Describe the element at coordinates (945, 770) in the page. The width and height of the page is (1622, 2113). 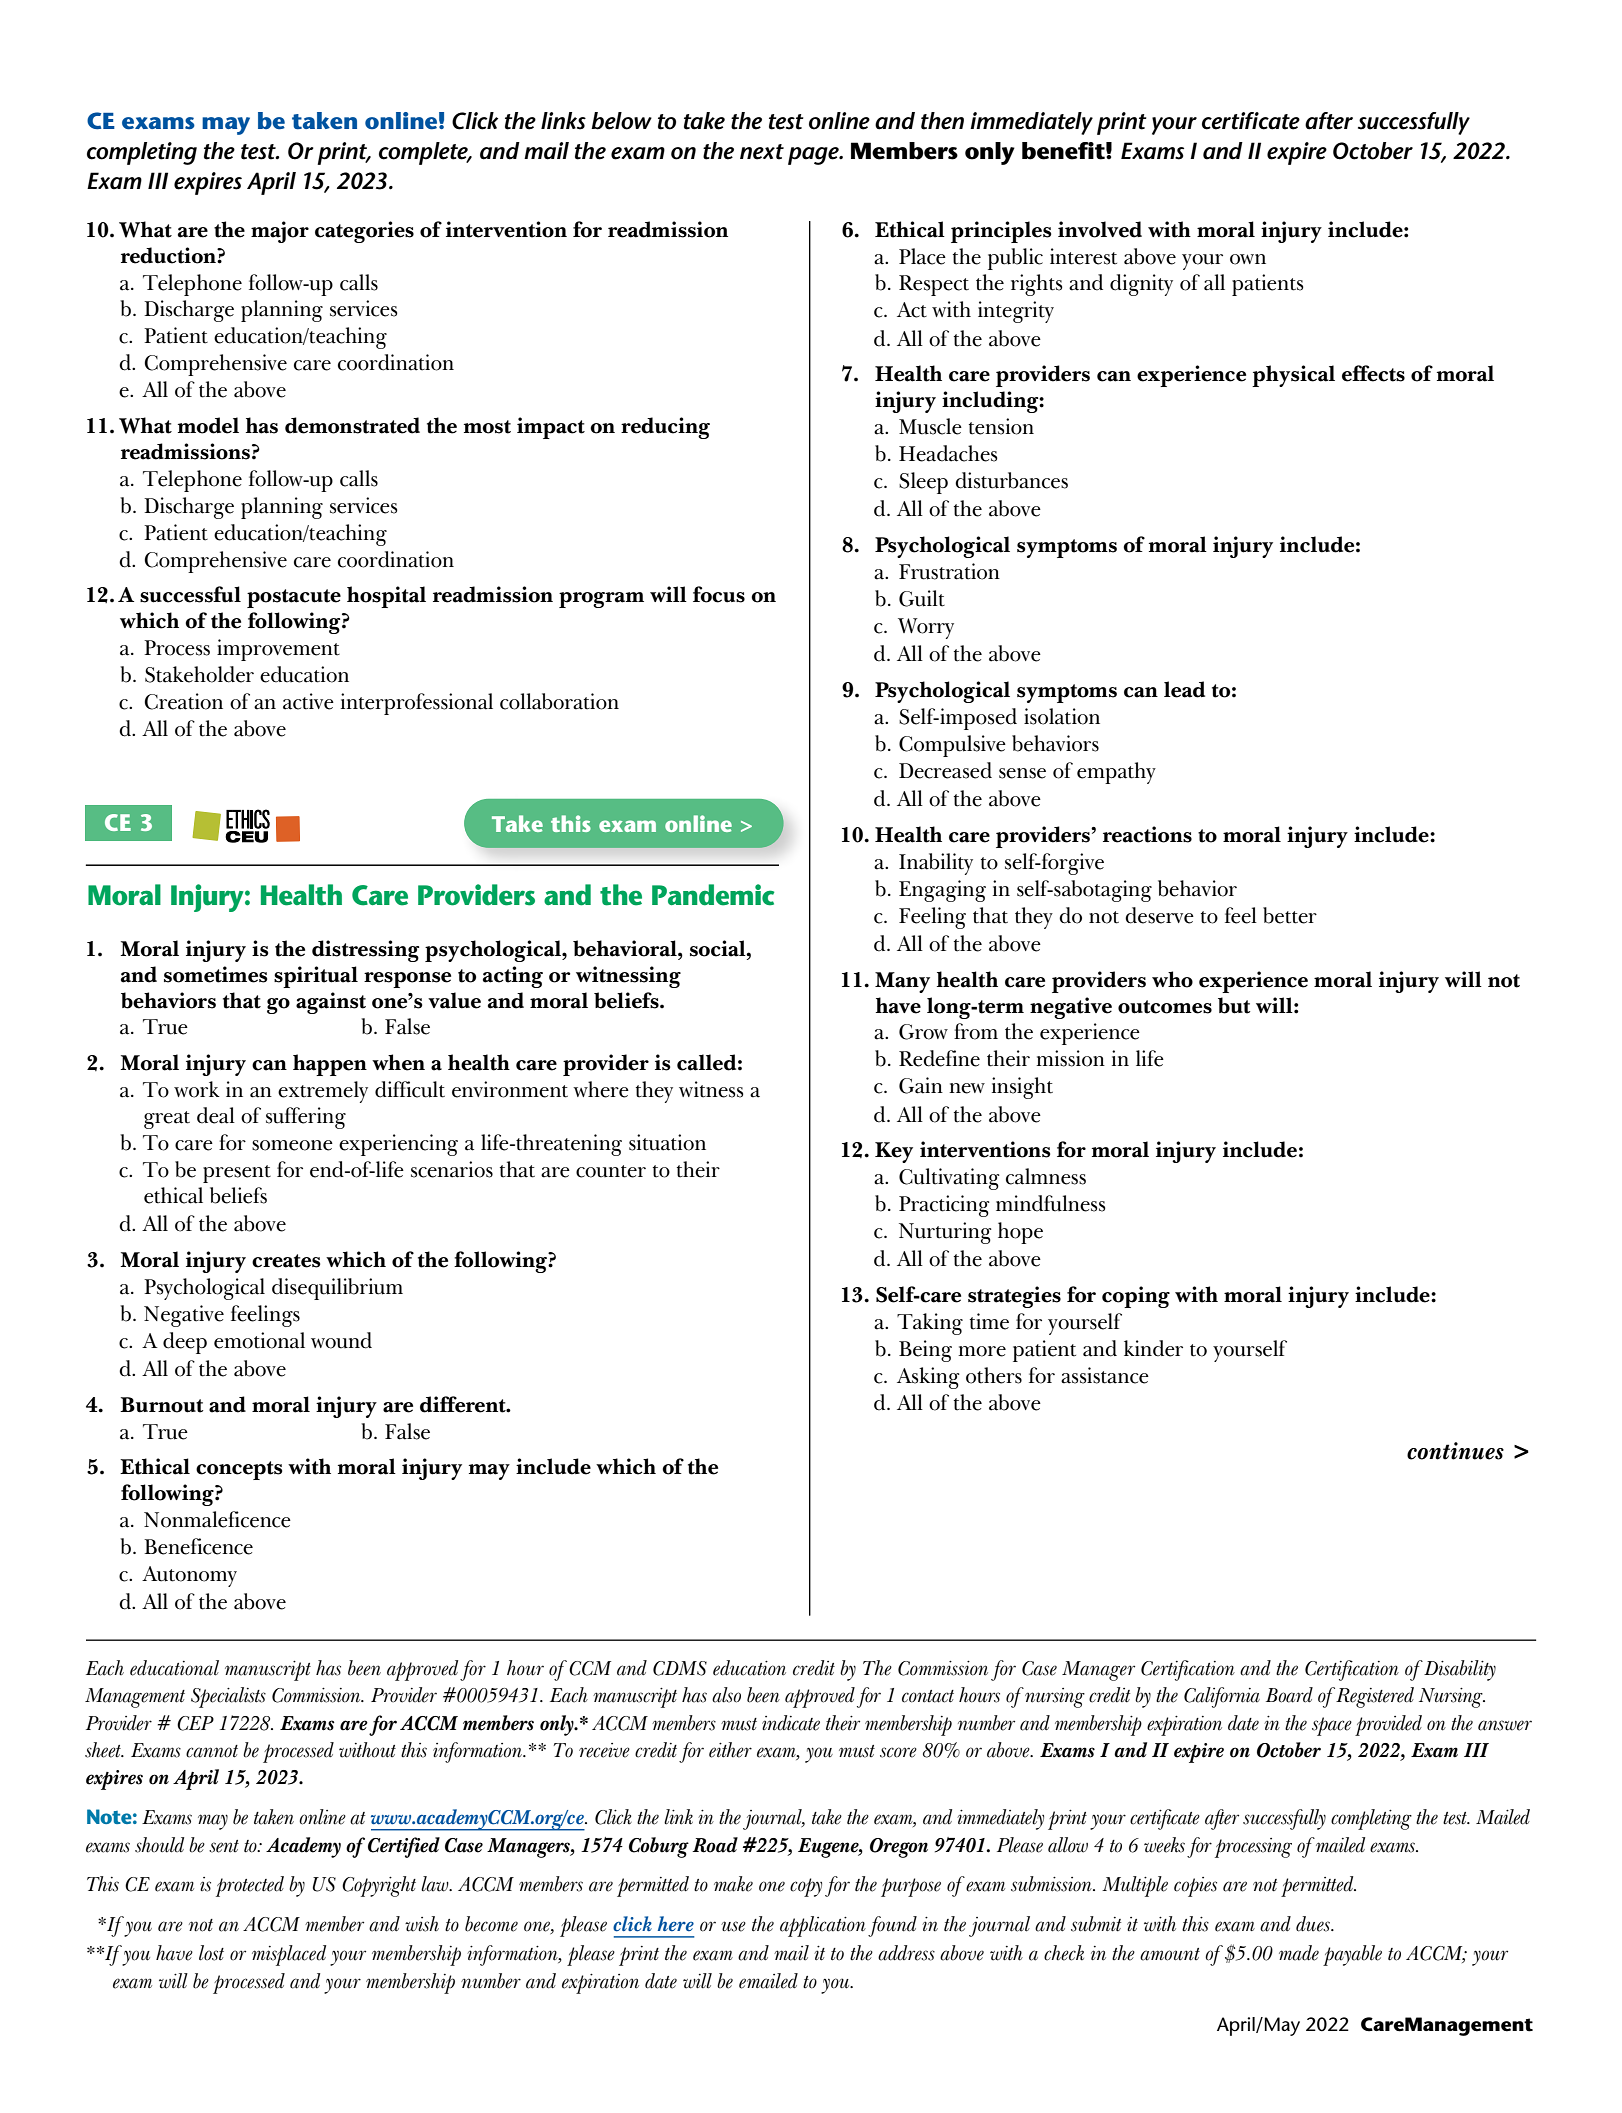
I see `Decreased` at that location.
